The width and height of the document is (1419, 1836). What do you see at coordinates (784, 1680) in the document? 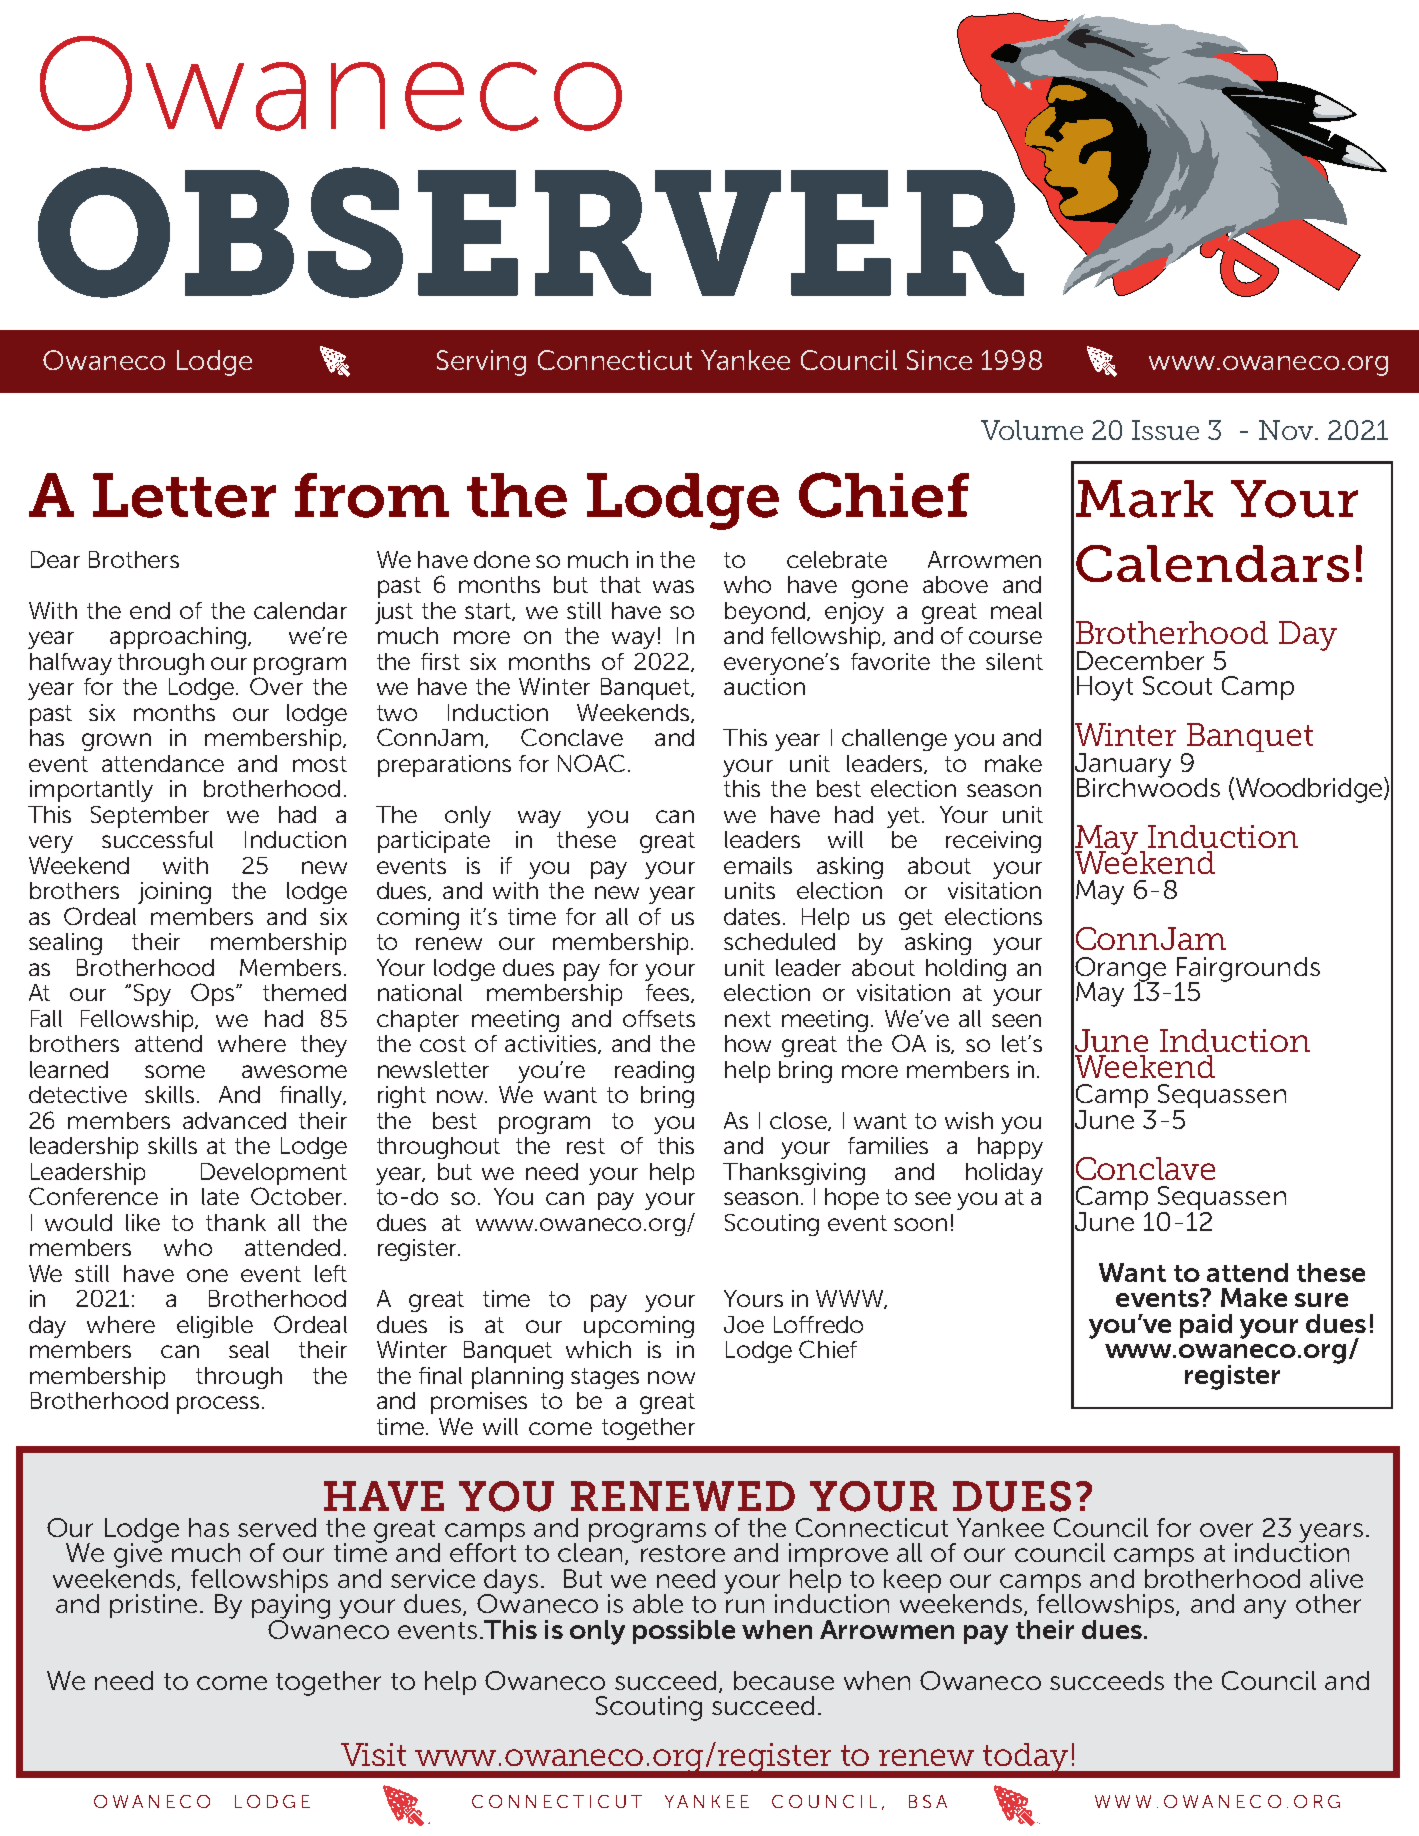
I see `because` at bounding box center [784, 1680].
